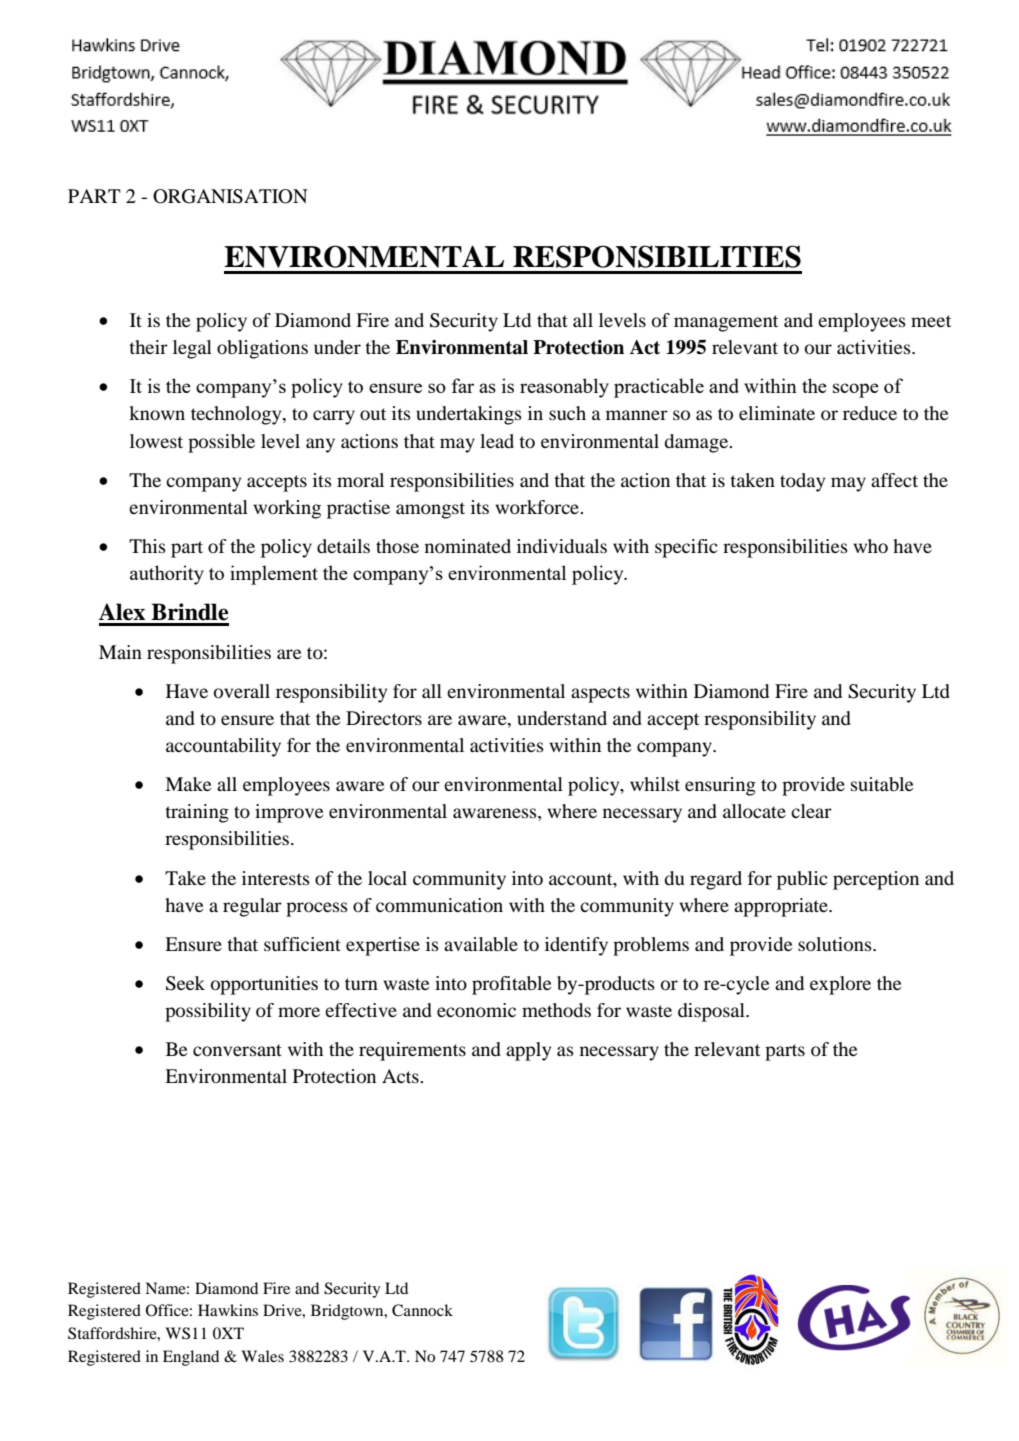  I want to click on Hawkins, so click(228, 1310).
